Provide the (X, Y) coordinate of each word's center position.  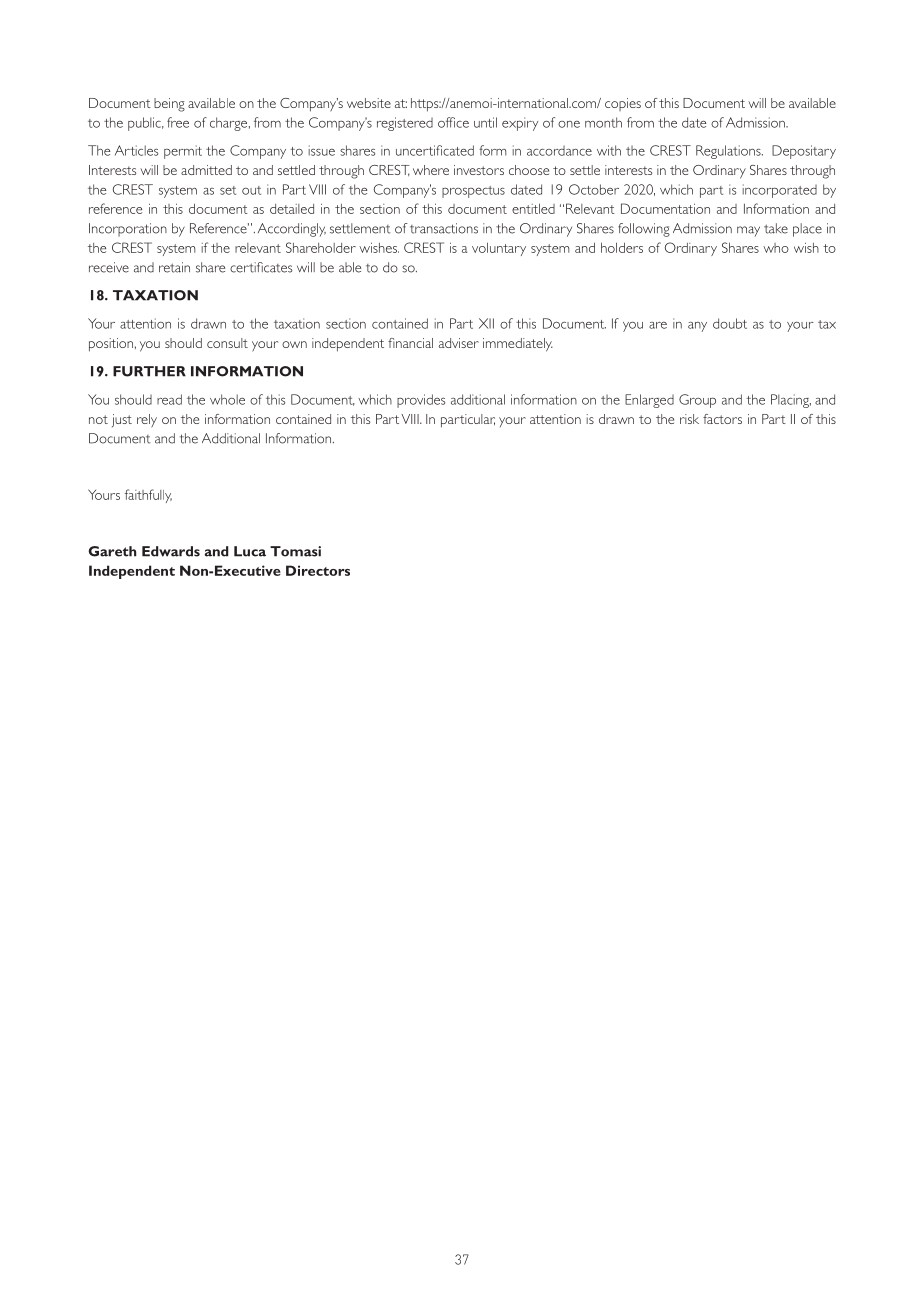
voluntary (499, 249)
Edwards (171, 551)
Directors (318, 570)
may (748, 231)
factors (722, 419)
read (169, 399)
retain (174, 267)
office (453, 122)
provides (421, 401)
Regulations (729, 152)
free (178, 122)
